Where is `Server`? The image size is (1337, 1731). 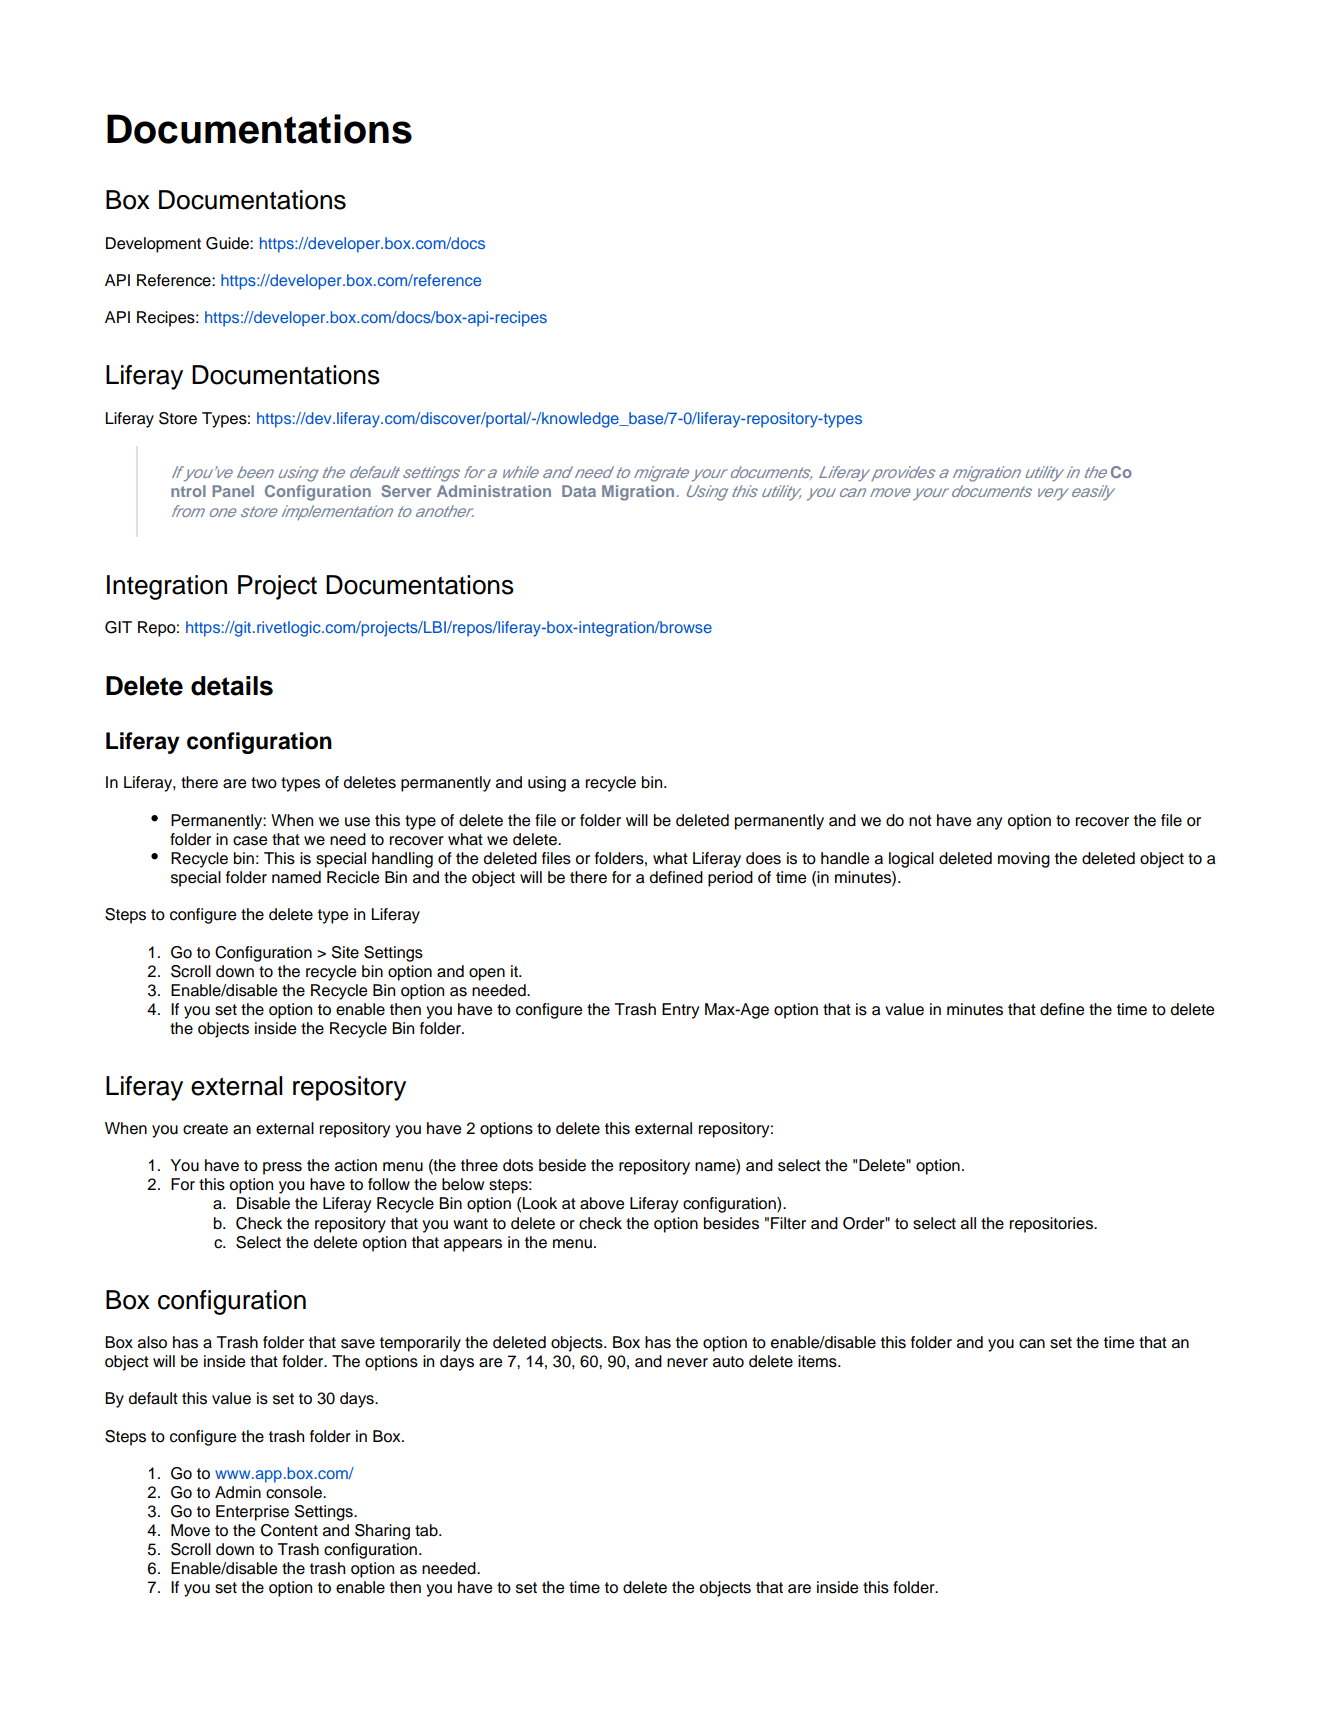 Server is located at coordinates (406, 491).
